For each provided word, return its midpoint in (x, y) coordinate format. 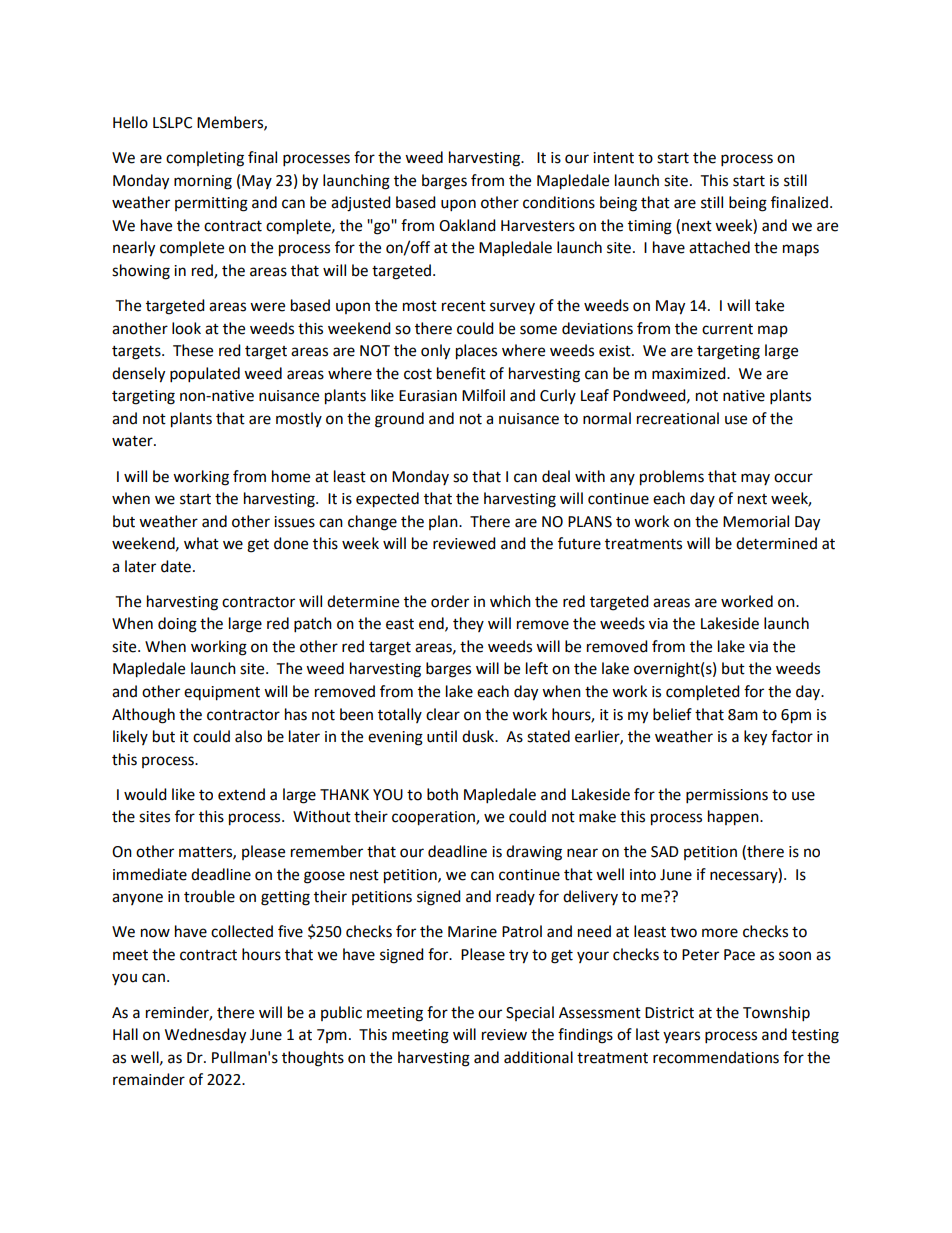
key (755, 738)
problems (672, 478)
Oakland (467, 225)
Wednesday (205, 1036)
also (248, 736)
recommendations (716, 1057)
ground (399, 420)
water (133, 441)
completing (205, 159)
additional (538, 1057)
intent (613, 158)
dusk (479, 736)
